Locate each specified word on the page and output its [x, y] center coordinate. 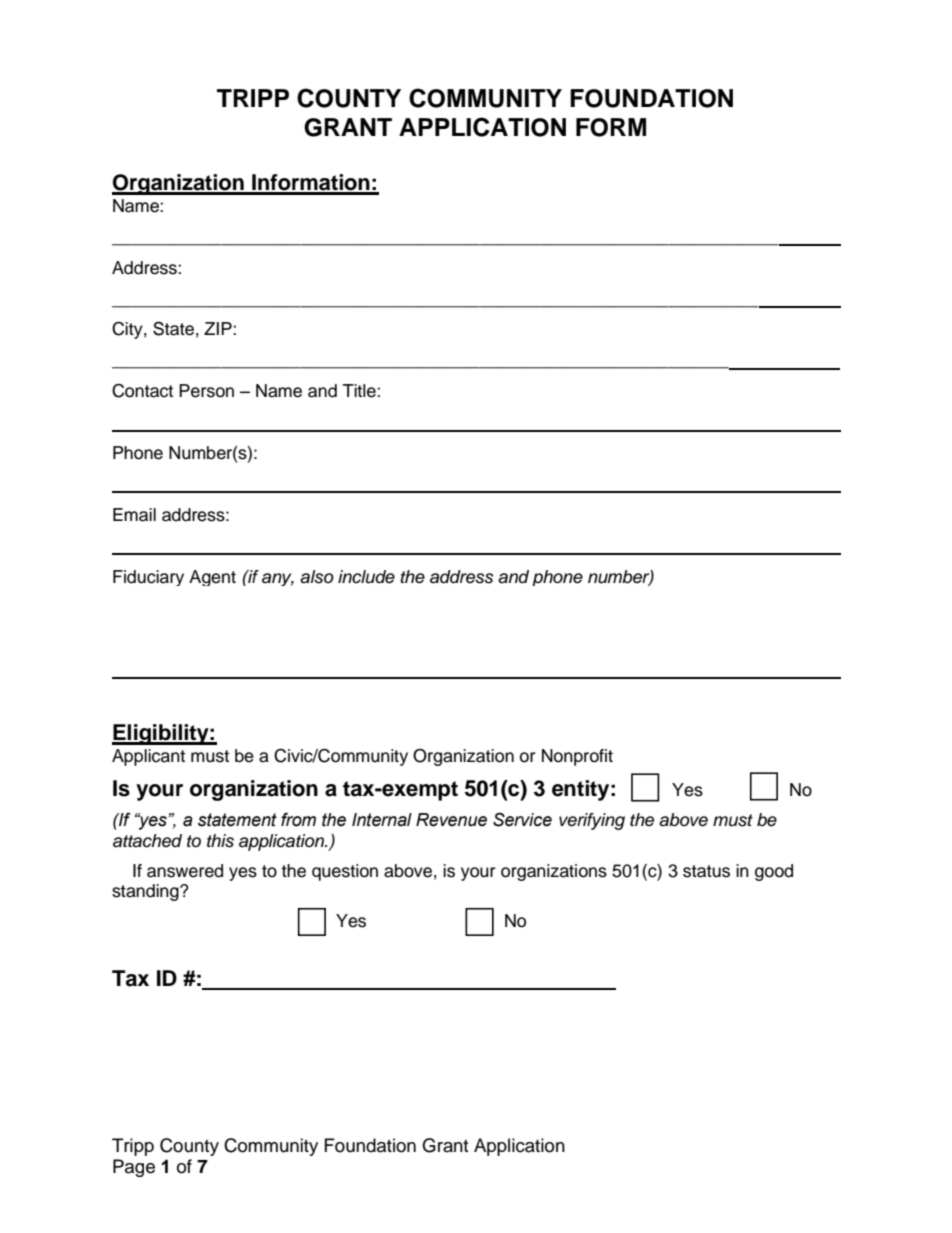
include [366, 577]
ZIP [219, 328]
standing [146, 892]
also [317, 577]
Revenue [451, 820]
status [706, 871]
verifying [592, 821]
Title [360, 391]
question [345, 872]
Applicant [148, 757]
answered [185, 871]
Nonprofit [577, 757]
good [774, 872]
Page [134, 1168]
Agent [212, 578]
